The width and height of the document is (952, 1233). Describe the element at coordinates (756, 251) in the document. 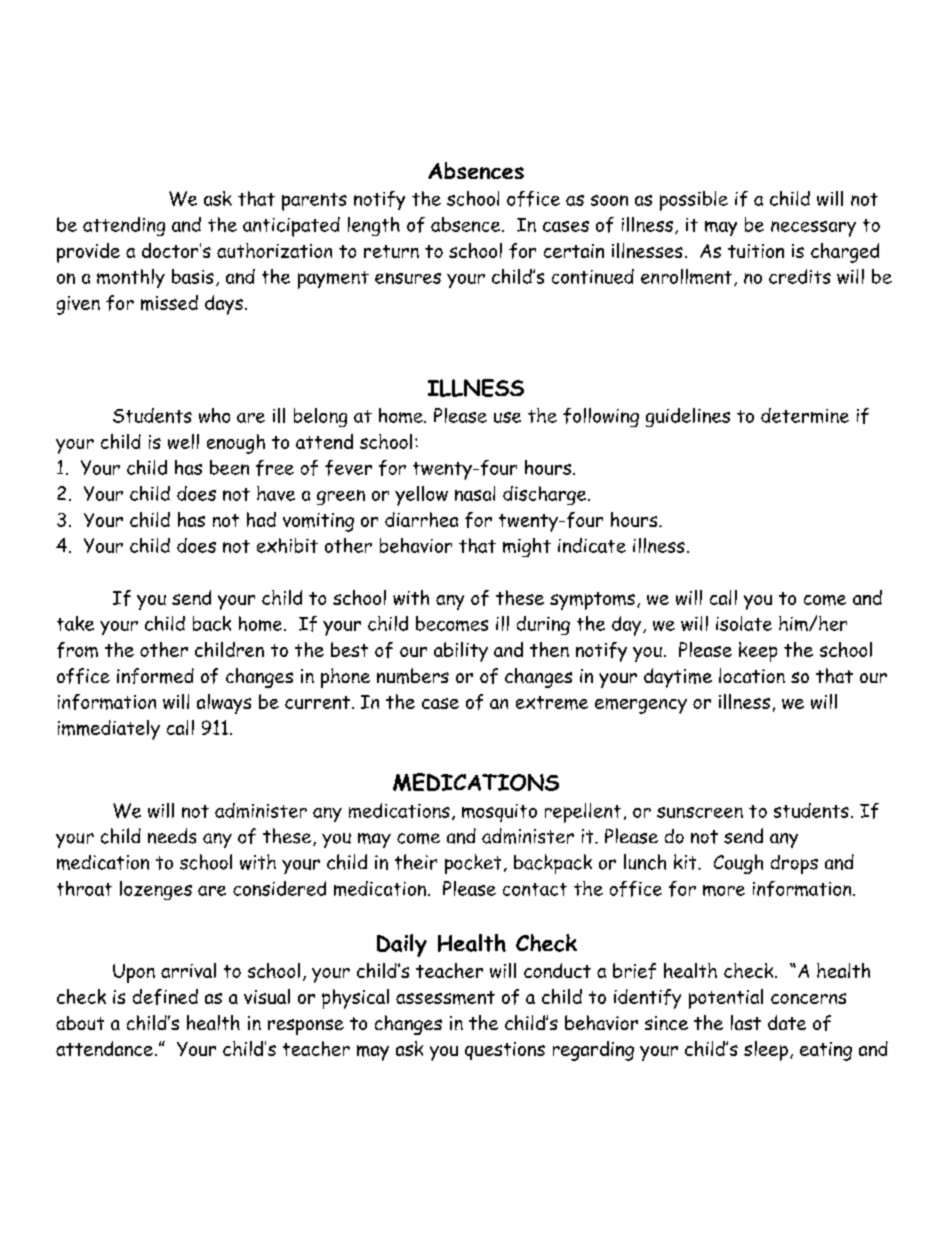

I see `tuition` at that location.
